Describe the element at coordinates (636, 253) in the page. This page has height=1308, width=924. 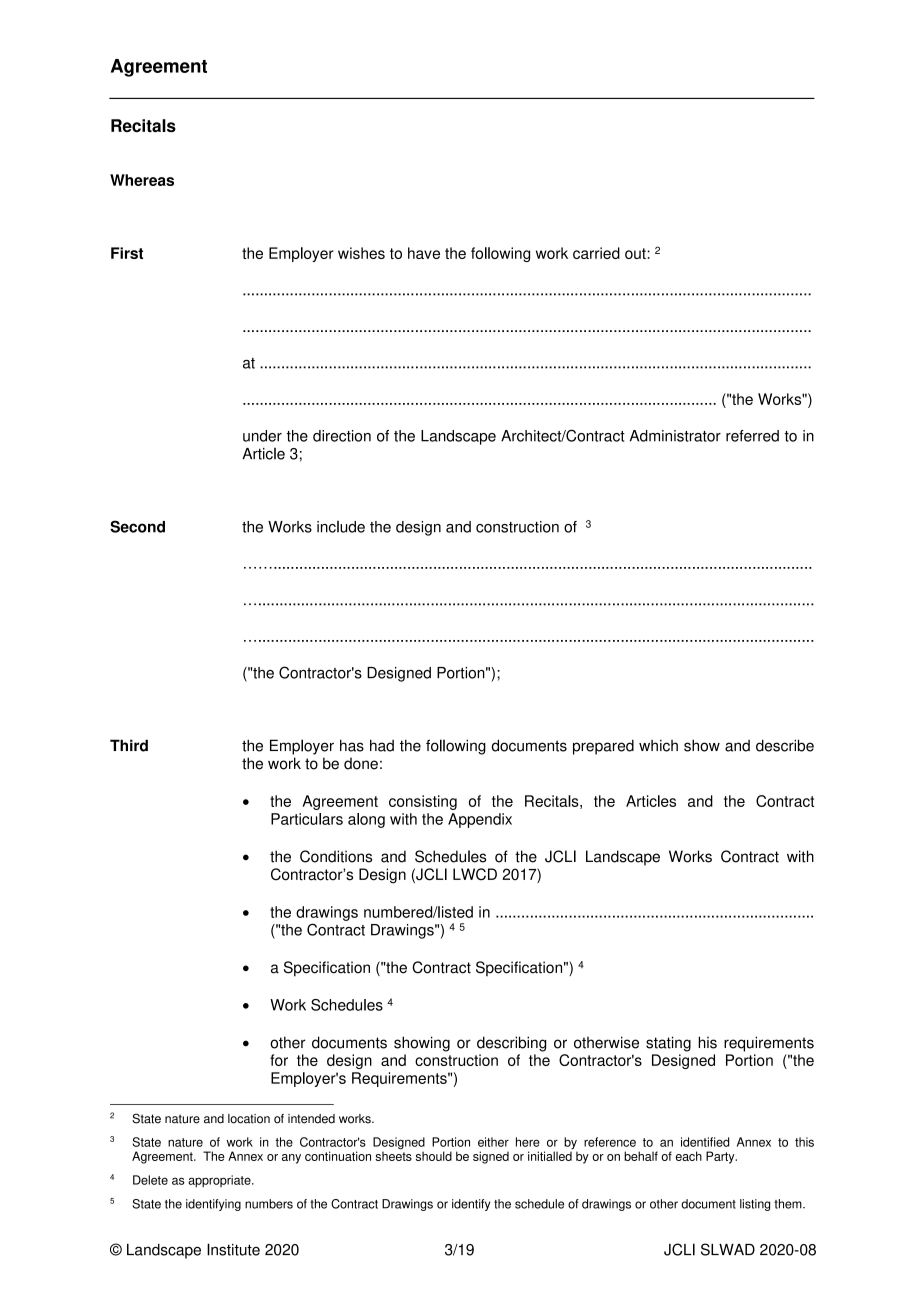
I see `out` at that location.
